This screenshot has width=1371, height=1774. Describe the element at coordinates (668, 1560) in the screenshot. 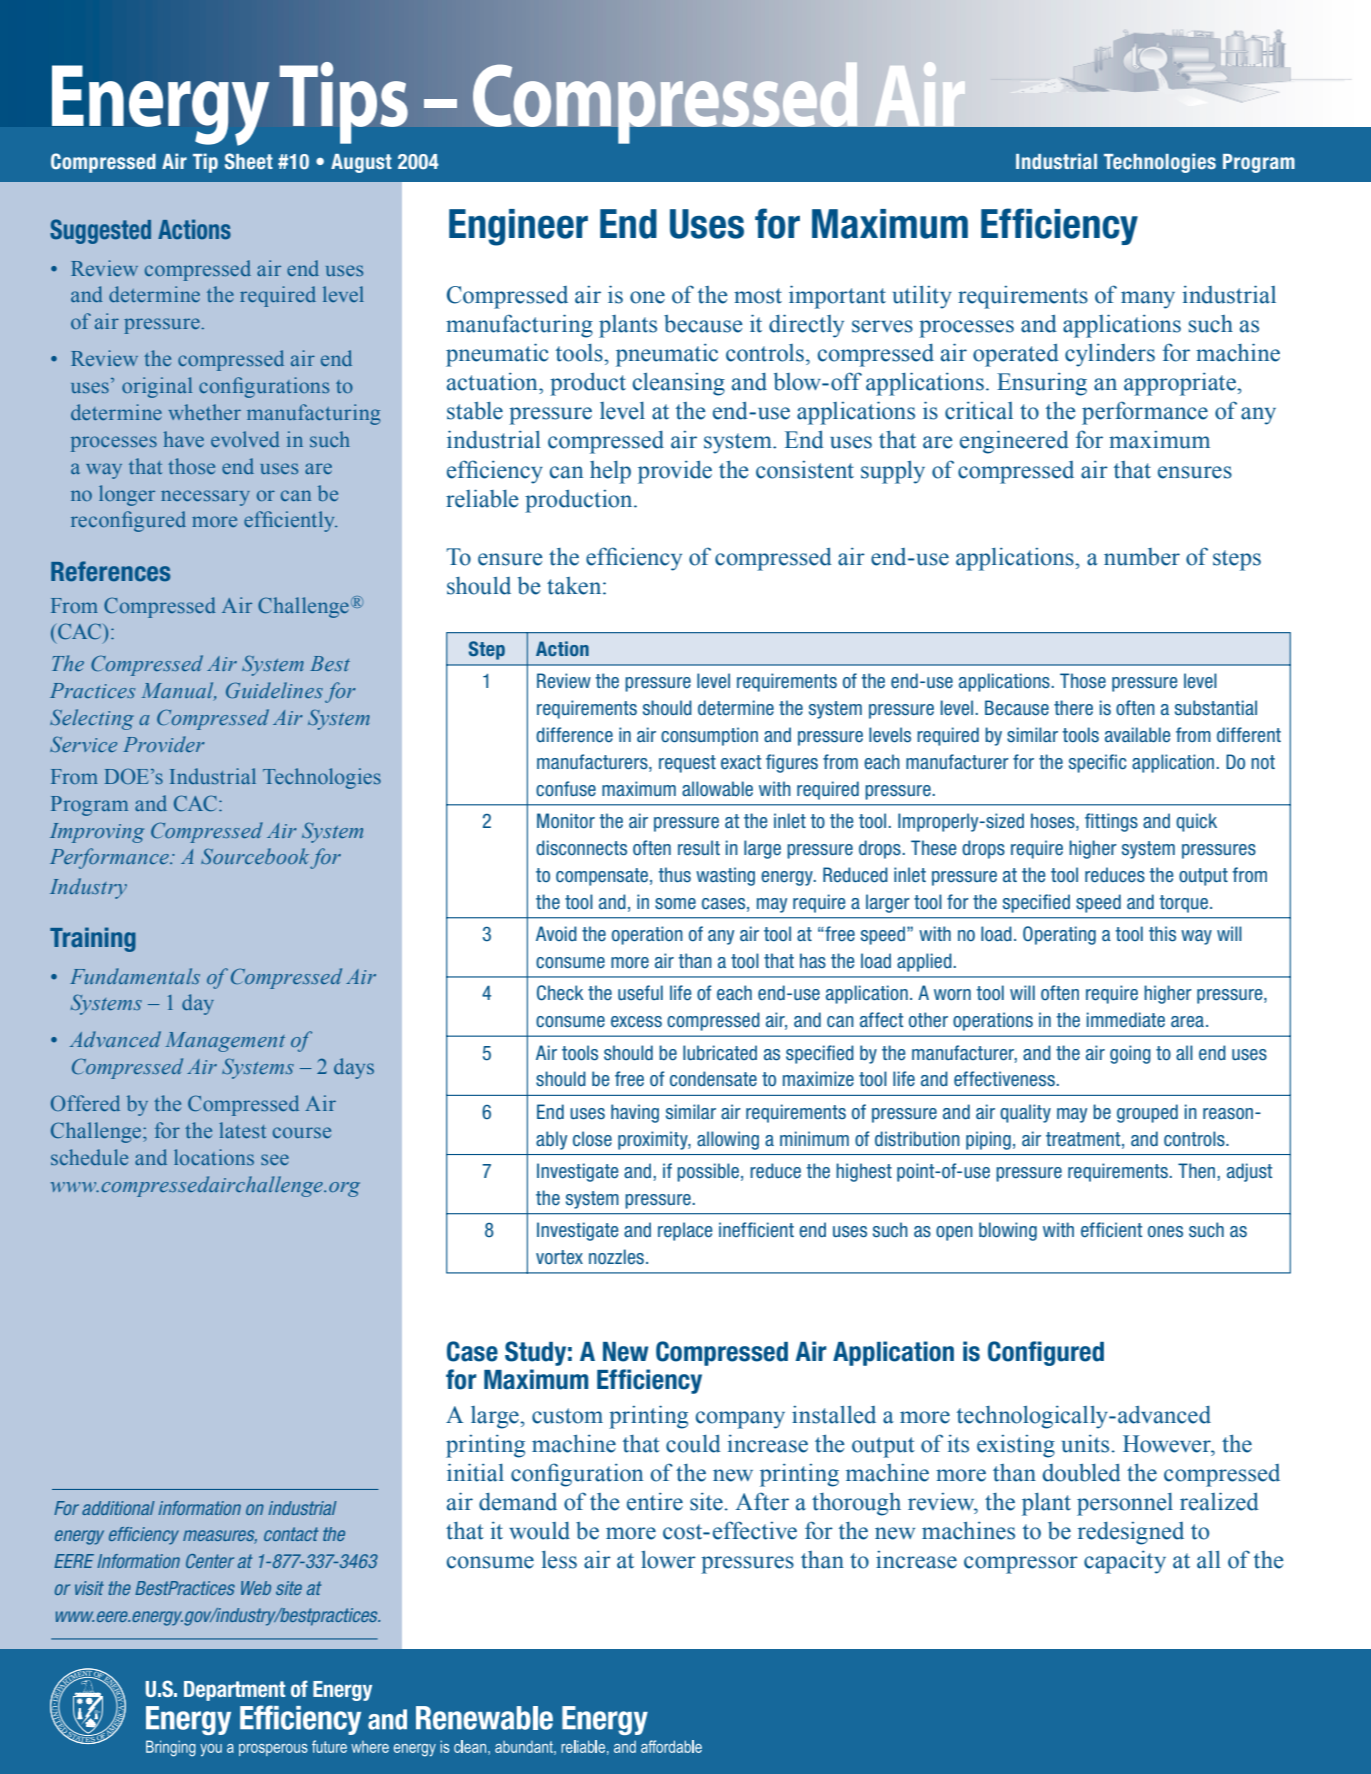

I see `lower` at that location.
